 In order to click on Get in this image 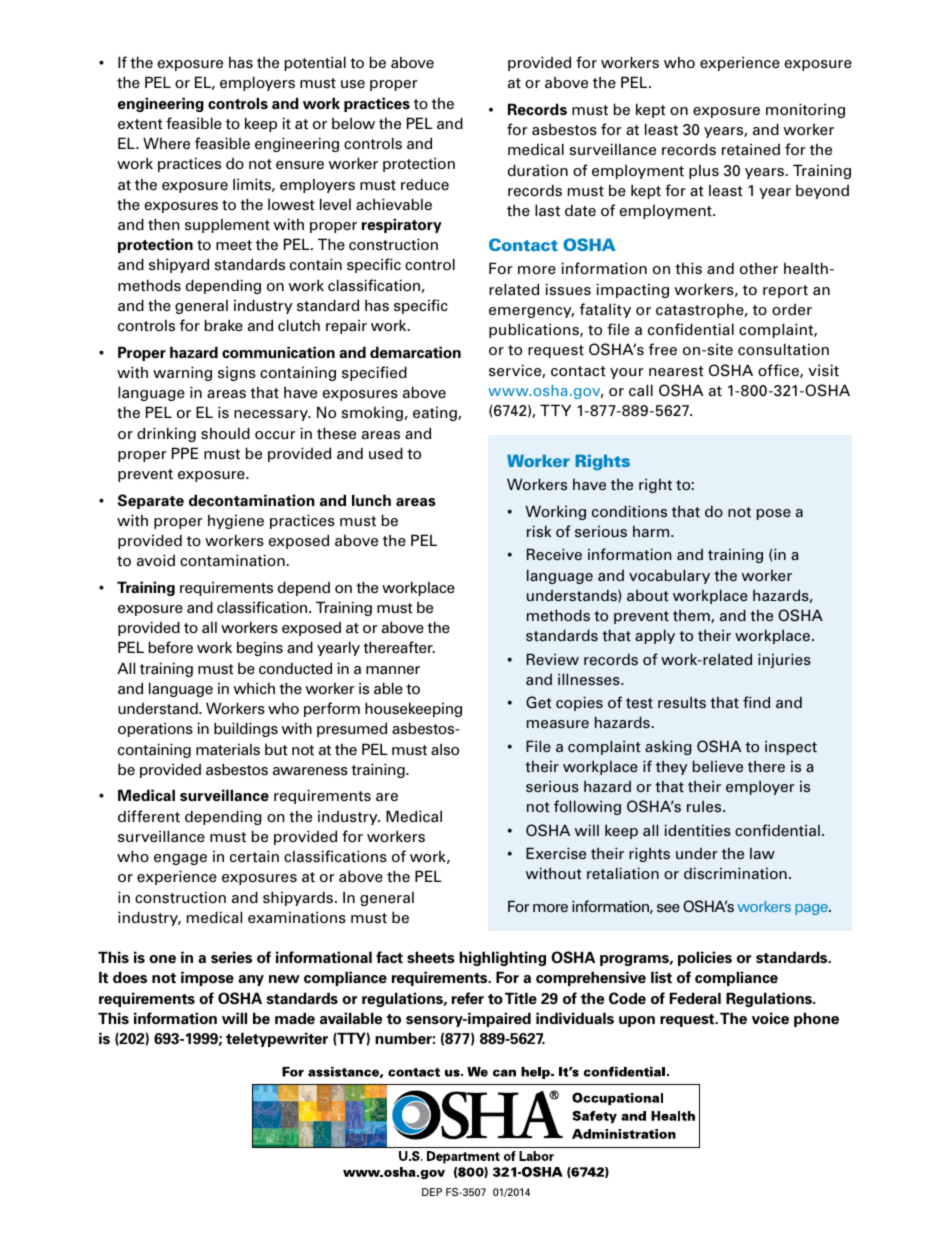, I will do `click(539, 702)`.
